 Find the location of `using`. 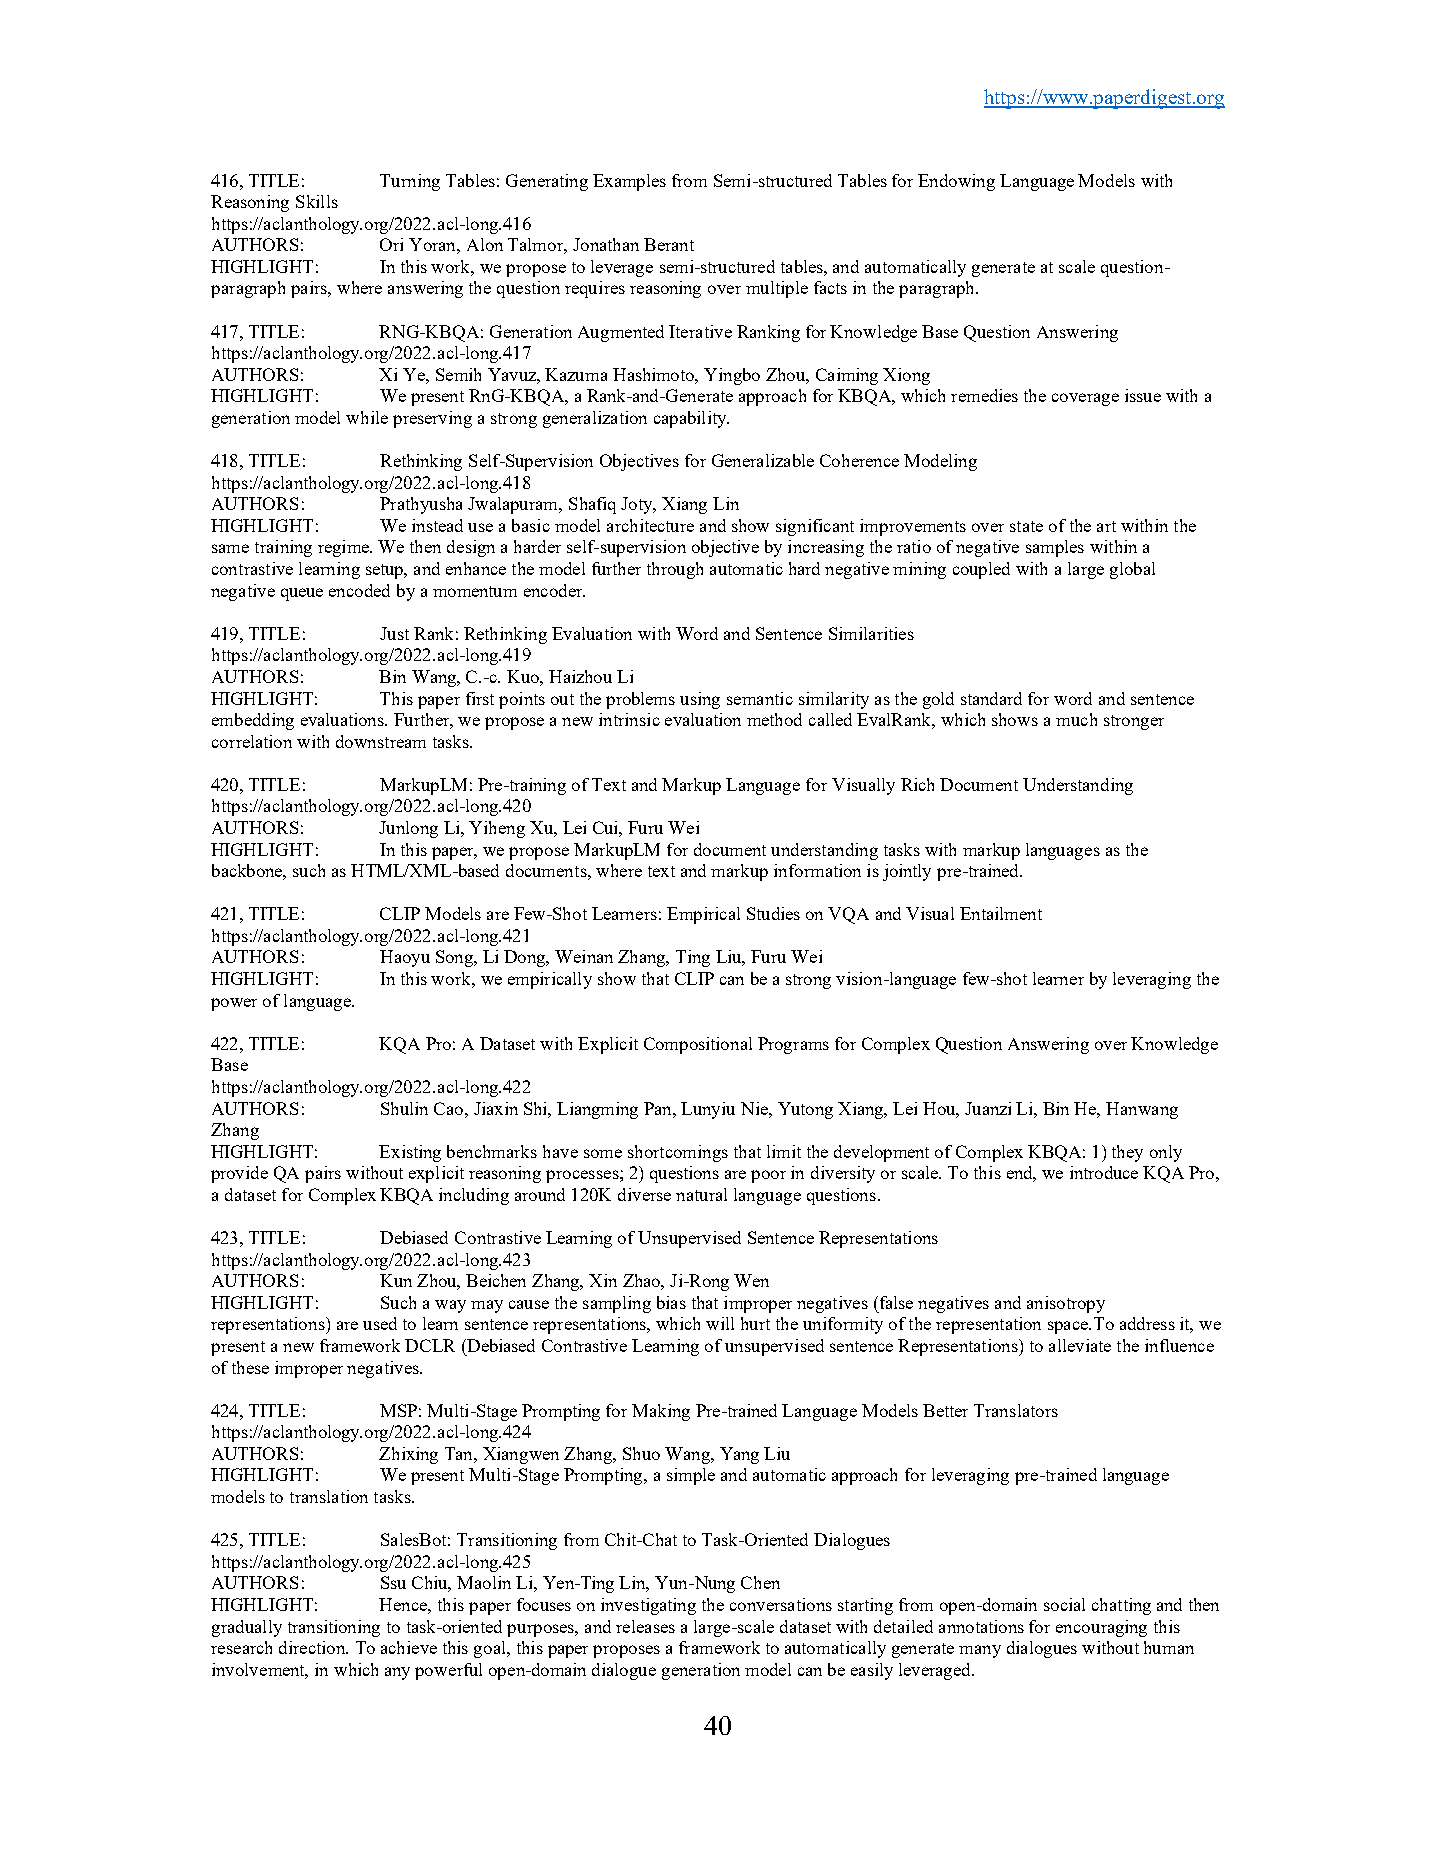

using is located at coordinates (700, 700).
